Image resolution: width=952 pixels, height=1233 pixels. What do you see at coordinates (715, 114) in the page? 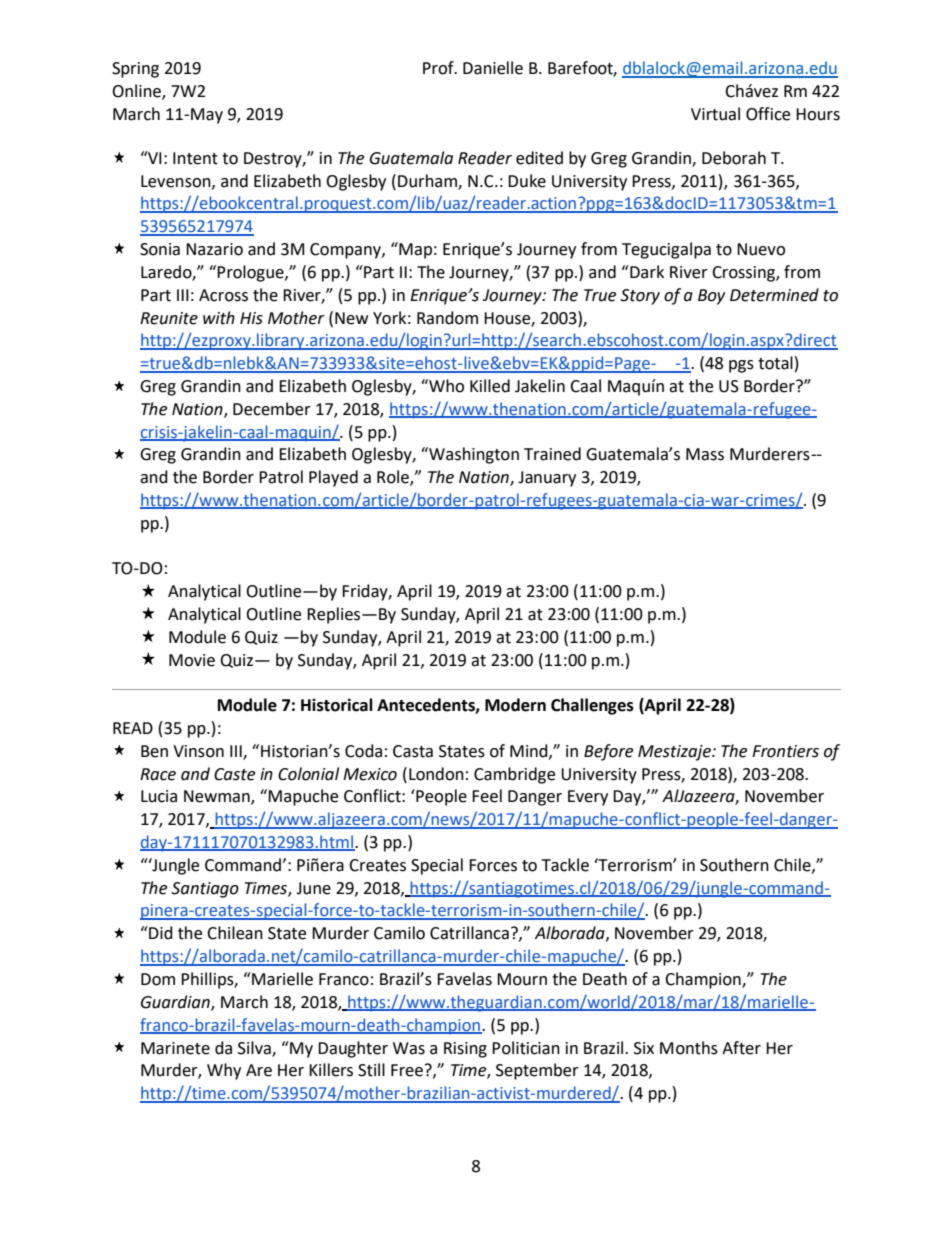
I see `Virtual` at bounding box center [715, 114].
